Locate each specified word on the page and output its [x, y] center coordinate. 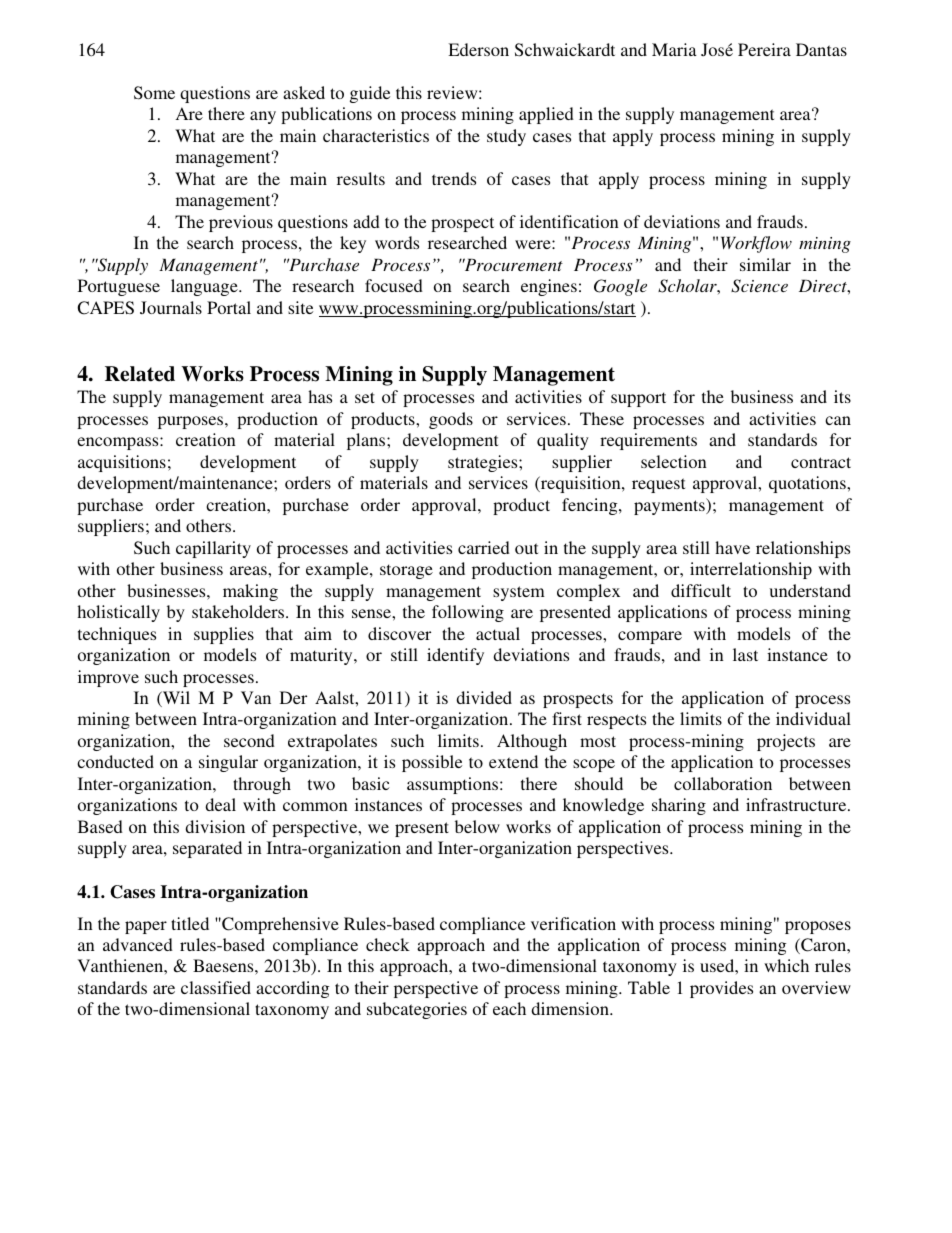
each [509, 1008]
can [838, 420]
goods [451, 420]
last [745, 654]
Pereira [764, 49]
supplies [224, 635]
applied [546, 115]
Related [140, 374]
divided [484, 697]
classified [216, 987]
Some [154, 93]
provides [721, 989]
